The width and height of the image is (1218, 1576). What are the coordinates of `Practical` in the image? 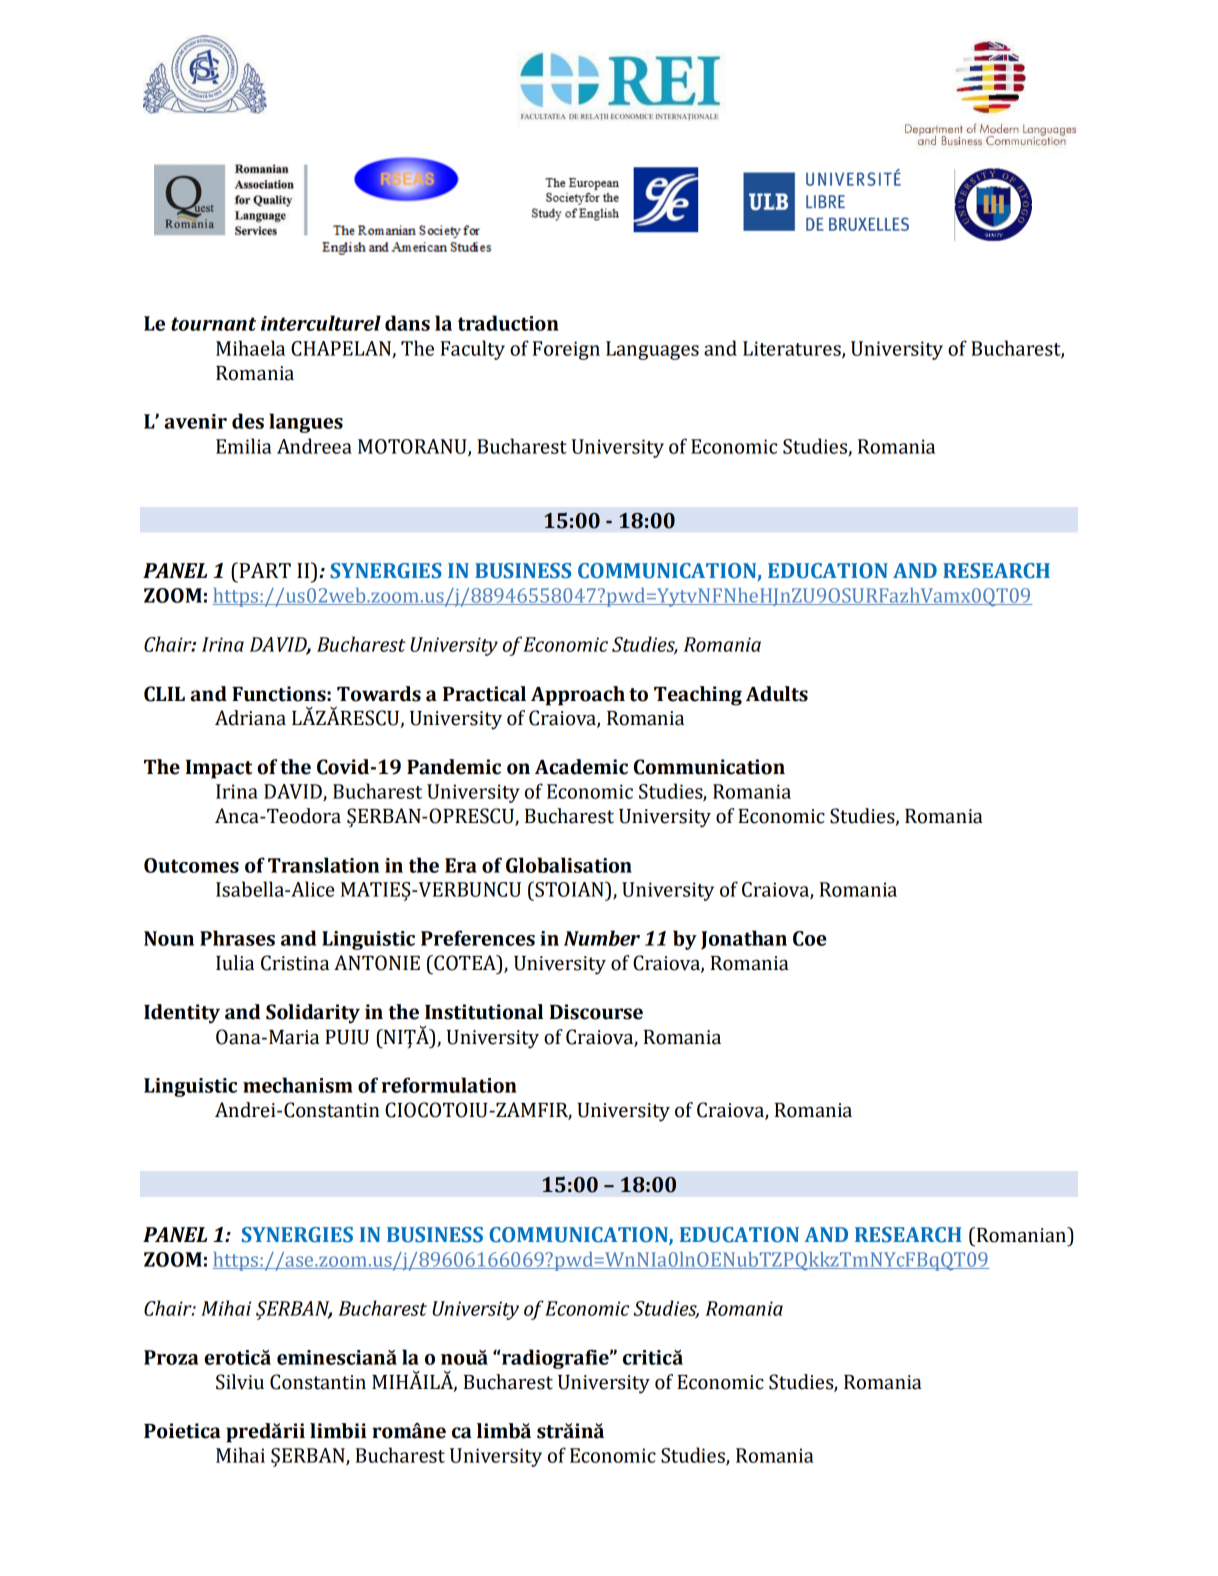 It's located at (484, 694).
